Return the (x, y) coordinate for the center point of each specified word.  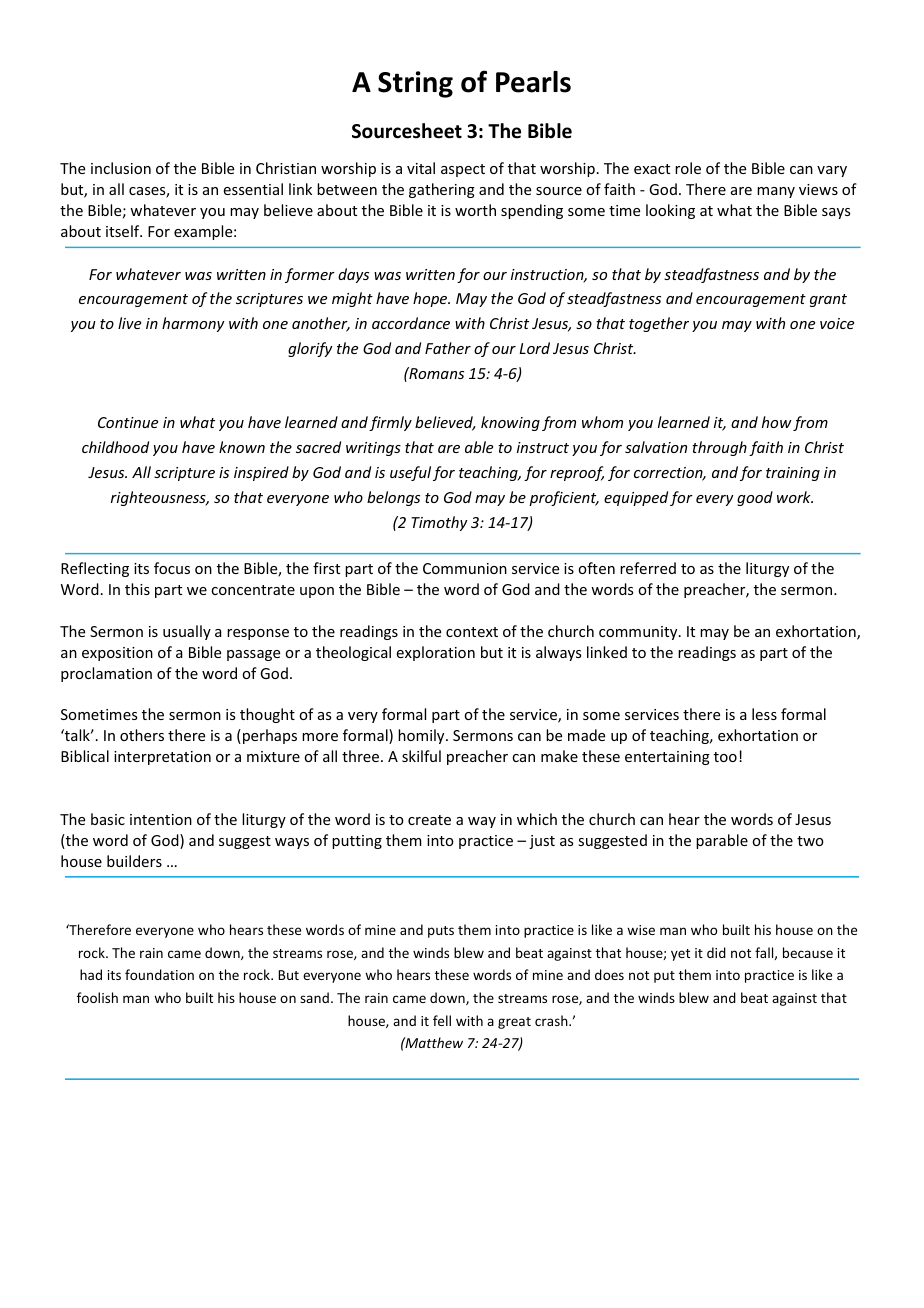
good (755, 498)
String (415, 84)
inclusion (121, 168)
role (688, 168)
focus (172, 568)
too (725, 757)
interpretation (162, 758)
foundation (159, 974)
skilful (421, 756)
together (659, 324)
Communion (465, 568)
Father (448, 348)
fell (442, 1020)
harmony (193, 324)
